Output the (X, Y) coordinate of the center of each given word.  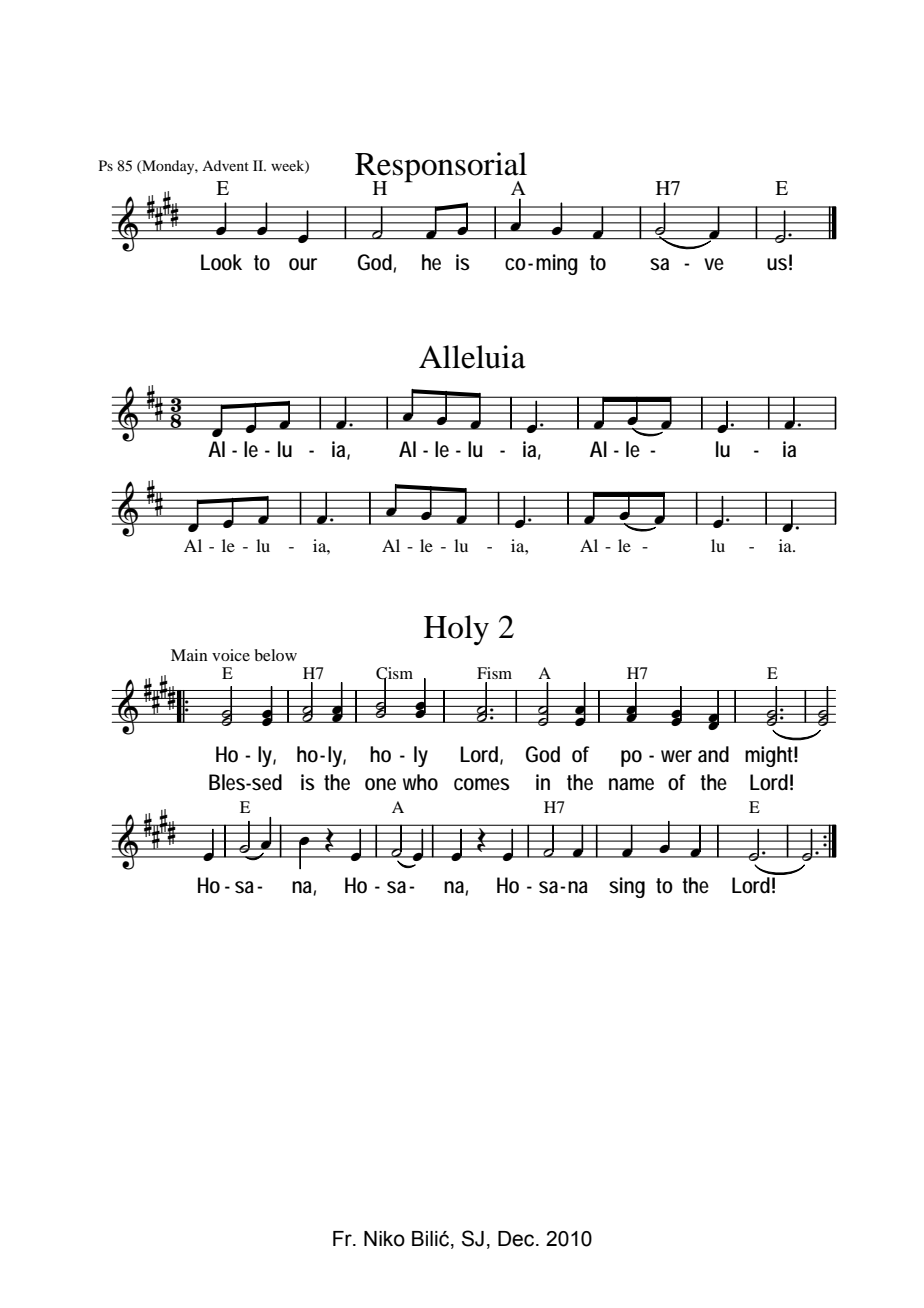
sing (627, 887)
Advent (225, 165)
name (631, 784)
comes (482, 784)
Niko (384, 1239)
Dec (517, 1239)
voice (231, 655)
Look (221, 262)
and (713, 754)
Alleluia (472, 357)
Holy (456, 630)
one (380, 784)
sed (266, 782)
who (420, 782)
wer (676, 756)
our (303, 264)
